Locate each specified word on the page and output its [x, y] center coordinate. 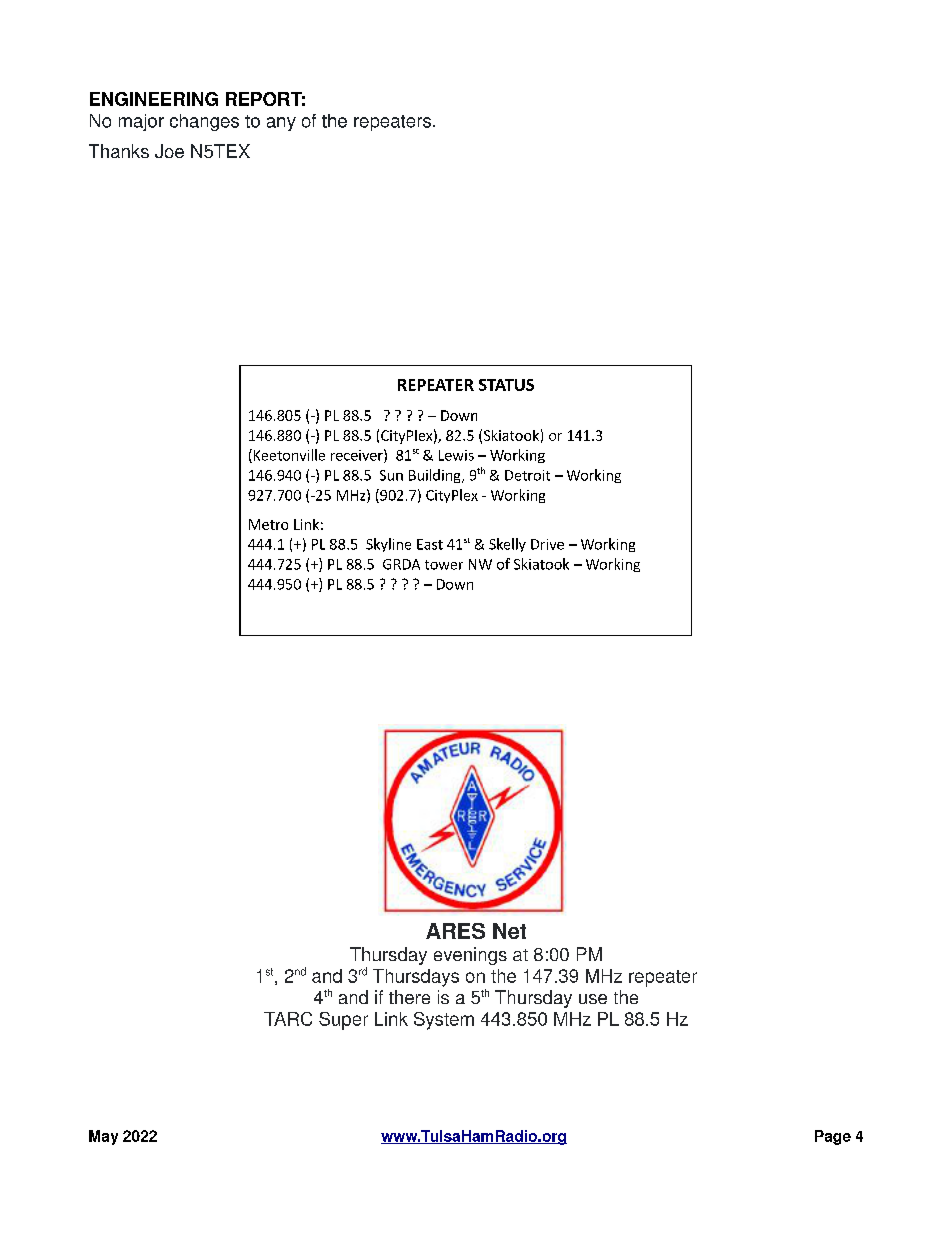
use [593, 999]
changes [204, 122]
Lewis [456, 455]
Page [833, 1137]
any [281, 124]
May [103, 1137]
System [444, 1021]
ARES [455, 931]
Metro [268, 524]
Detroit [527, 475]
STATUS [506, 385]
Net [509, 931]
